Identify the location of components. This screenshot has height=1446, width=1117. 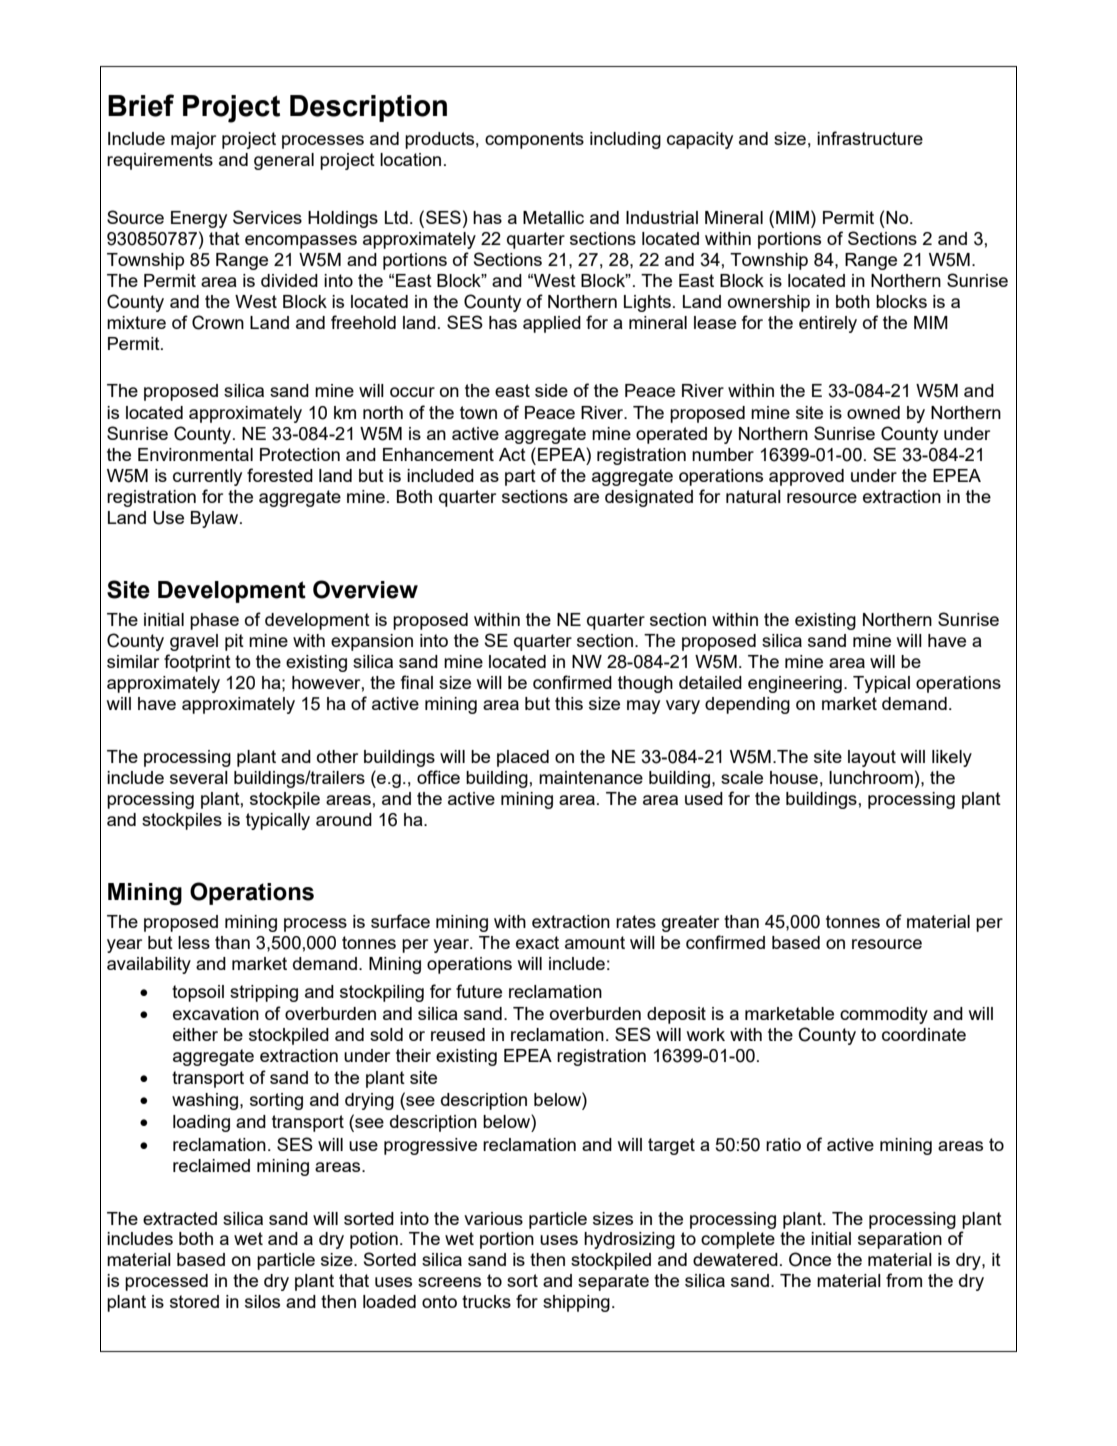
(534, 140).
